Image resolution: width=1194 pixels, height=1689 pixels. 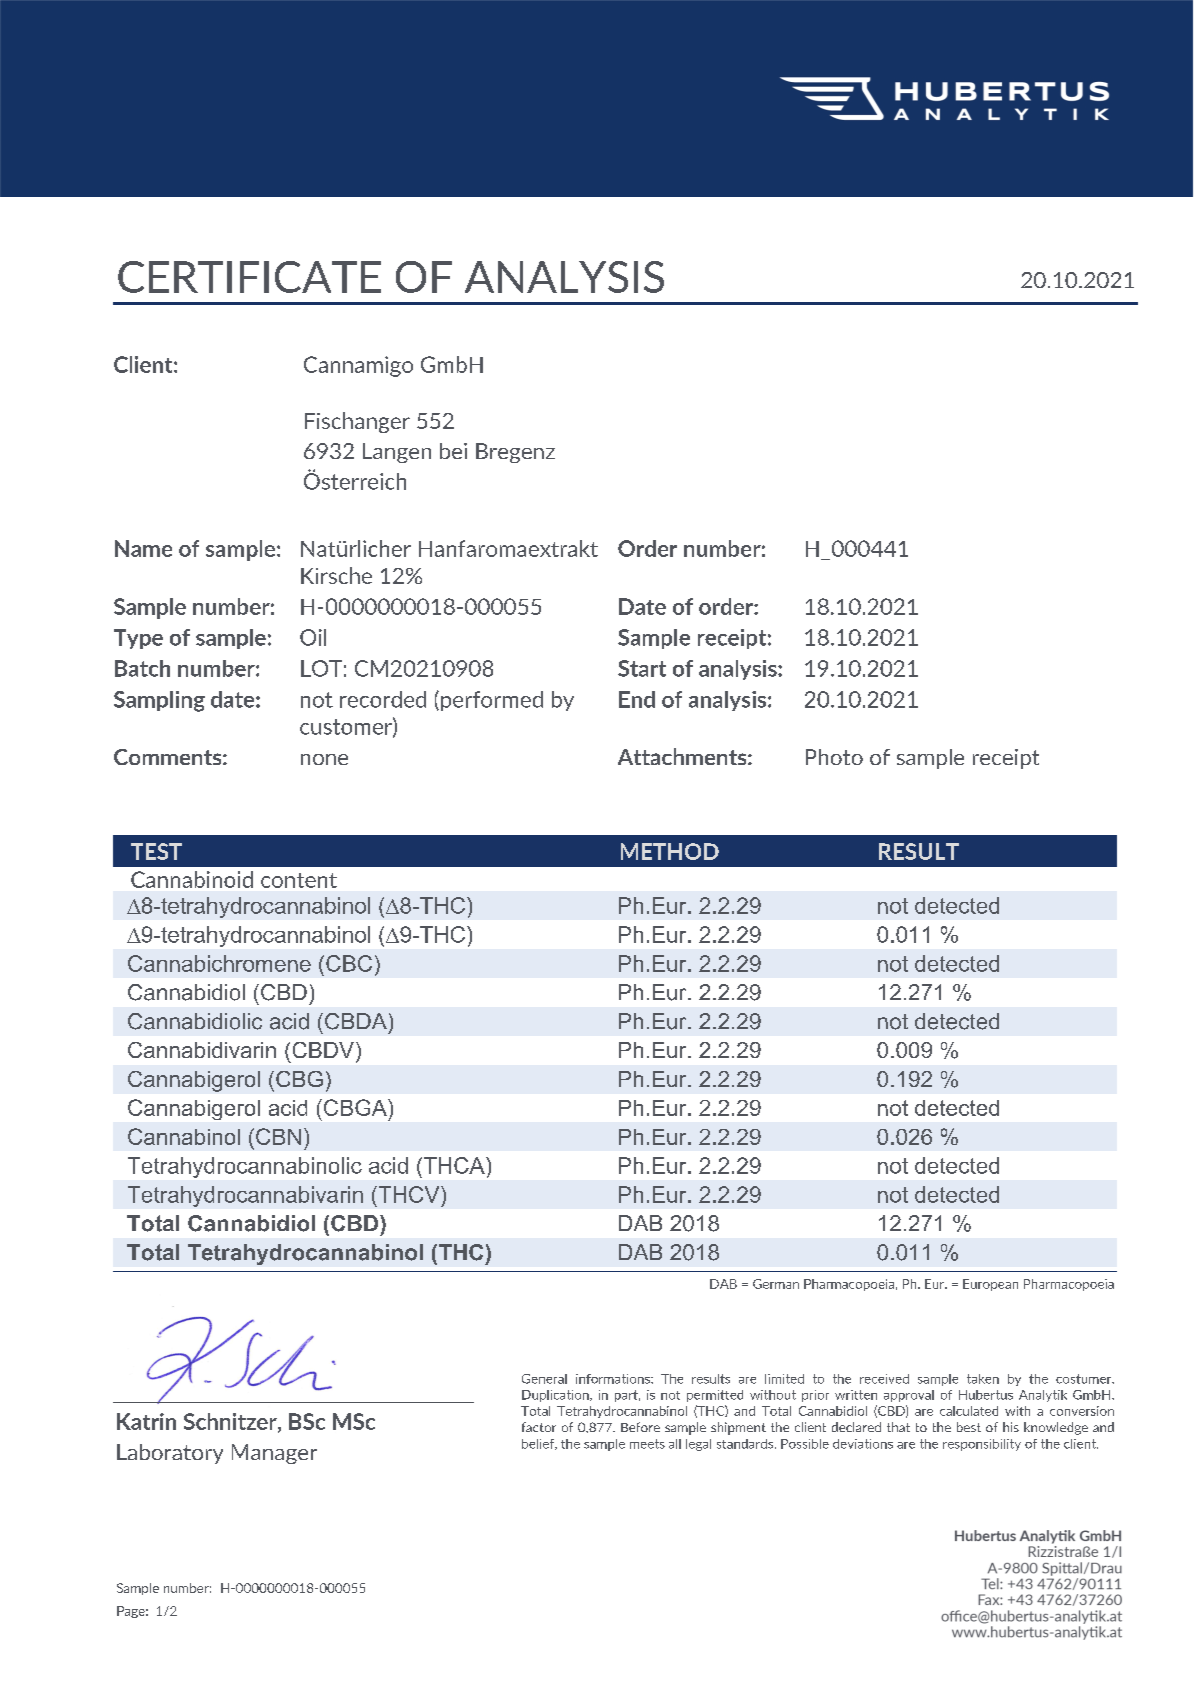 What do you see at coordinates (642, 668) in the image?
I see `Start` at bounding box center [642, 668].
